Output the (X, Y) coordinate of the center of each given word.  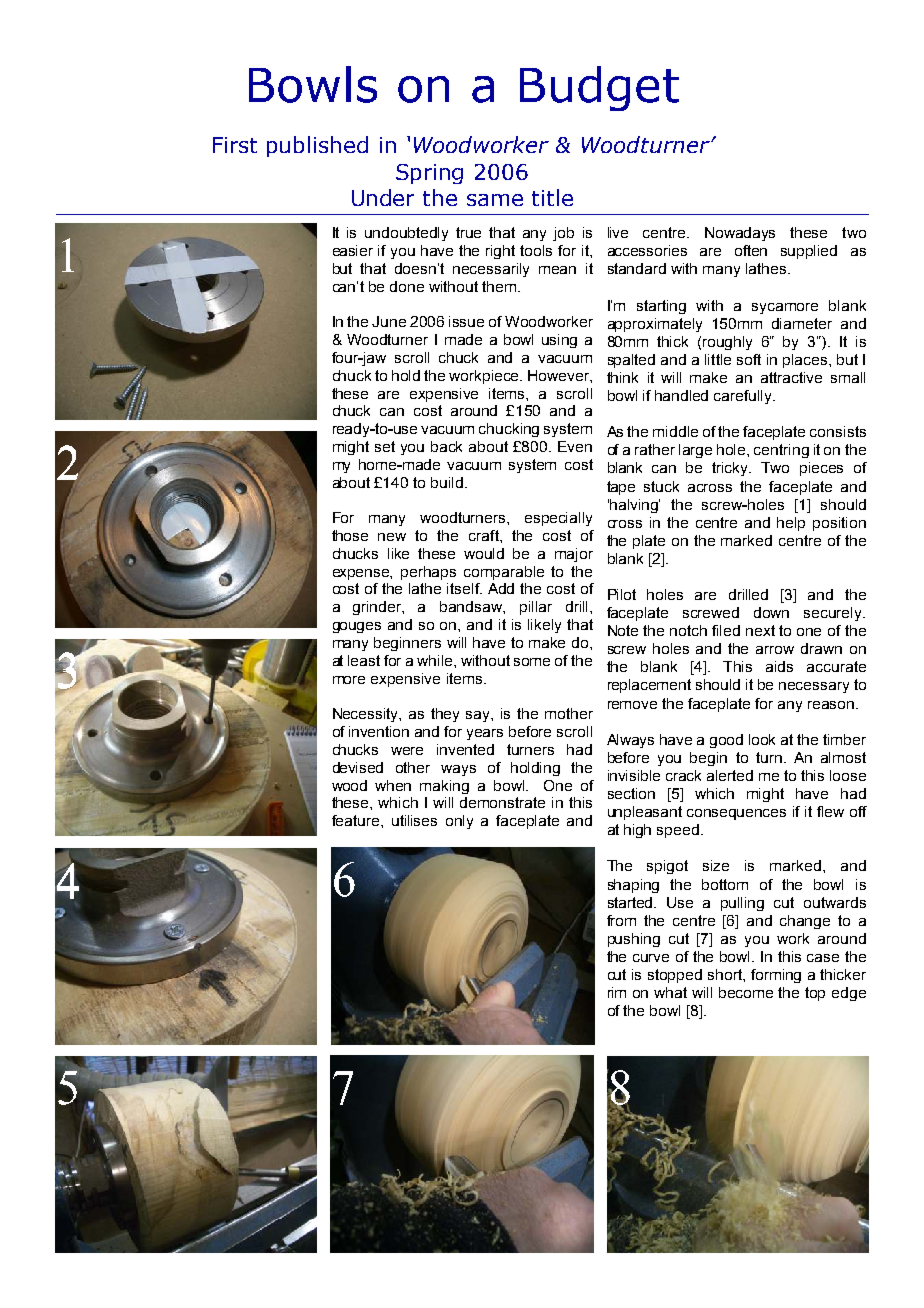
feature (357, 820)
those (350, 535)
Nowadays (740, 234)
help (791, 524)
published (317, 146)
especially (558, 519)
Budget (599, 88)
